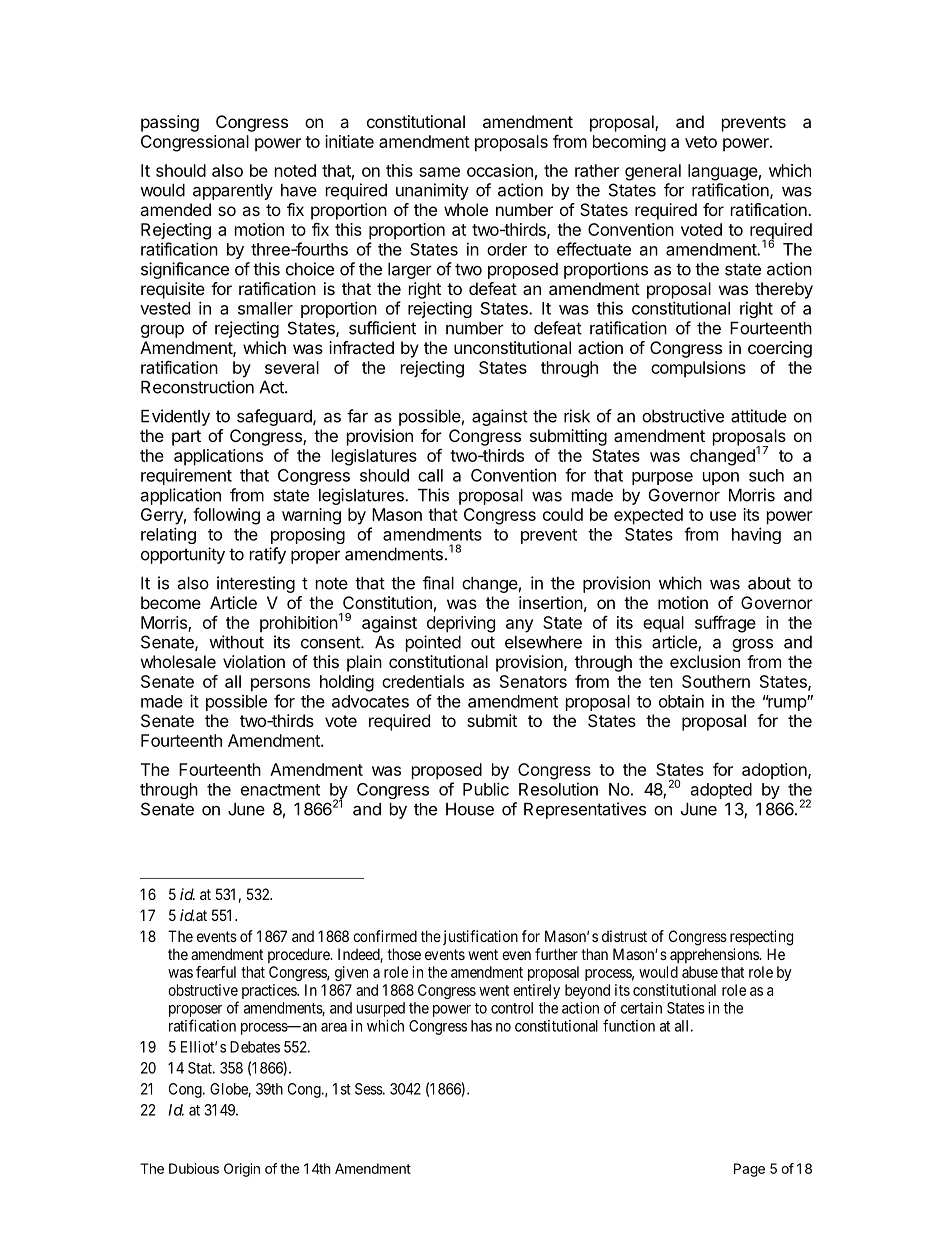 The height and width of the screenshot is (1233, 952). Describe the element at coordinates (749, 1170) in the screenshot. I see `Page` at that location.
